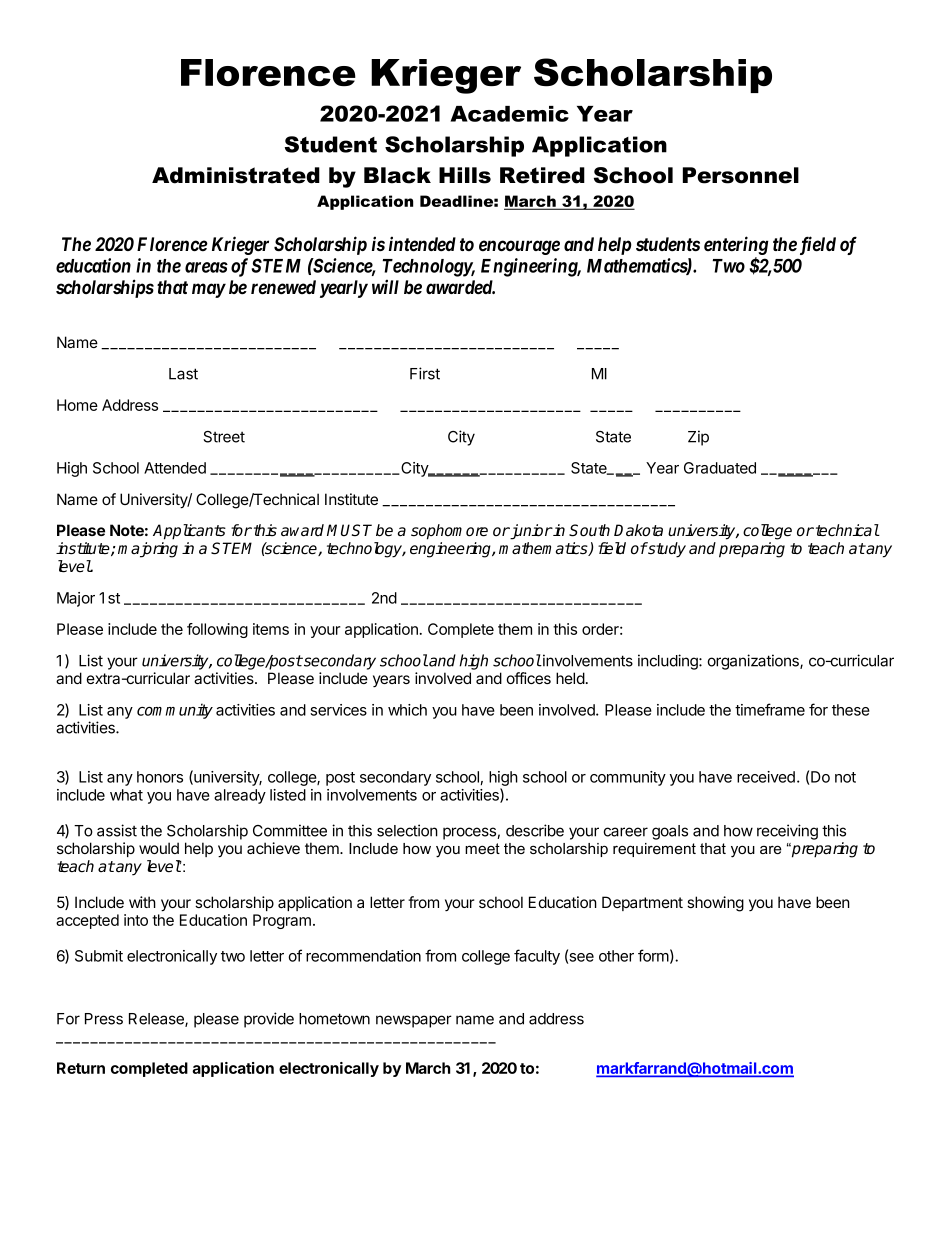 This page has height=1233, width=952. I want to click on Administrated, so click(236, 175).
